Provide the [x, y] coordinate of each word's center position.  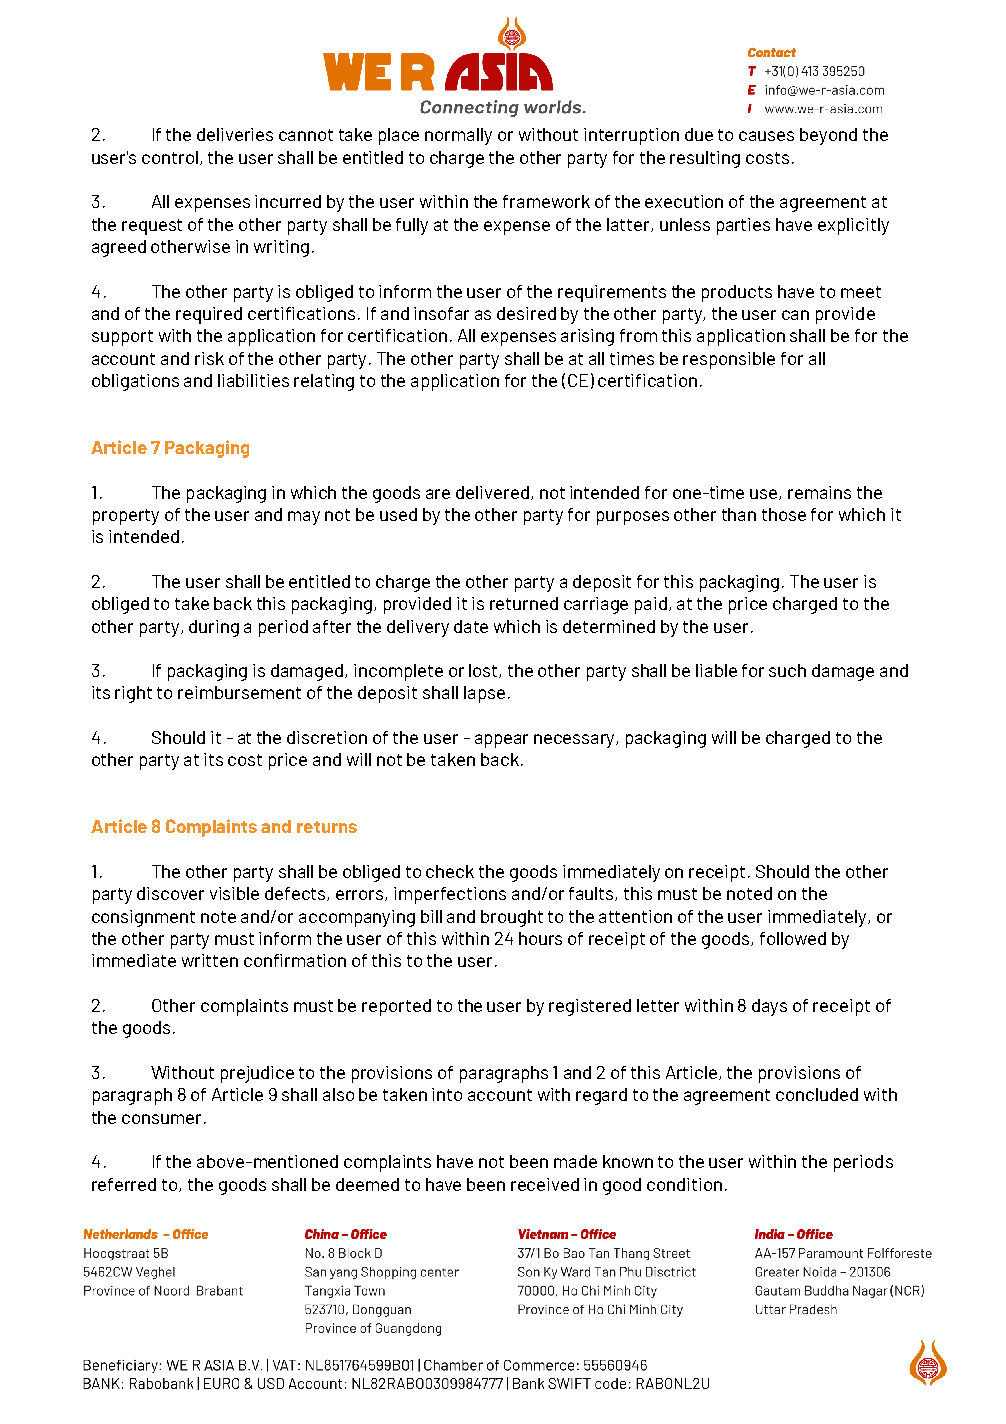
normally [458, 136]
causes [766, 136]
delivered [492, 492]
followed [793, 938]
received [545, 1184]
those [784, 514]
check [450, 871]
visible [234, 893]
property [126, 517]
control [171, 158]
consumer [163, 1119]
